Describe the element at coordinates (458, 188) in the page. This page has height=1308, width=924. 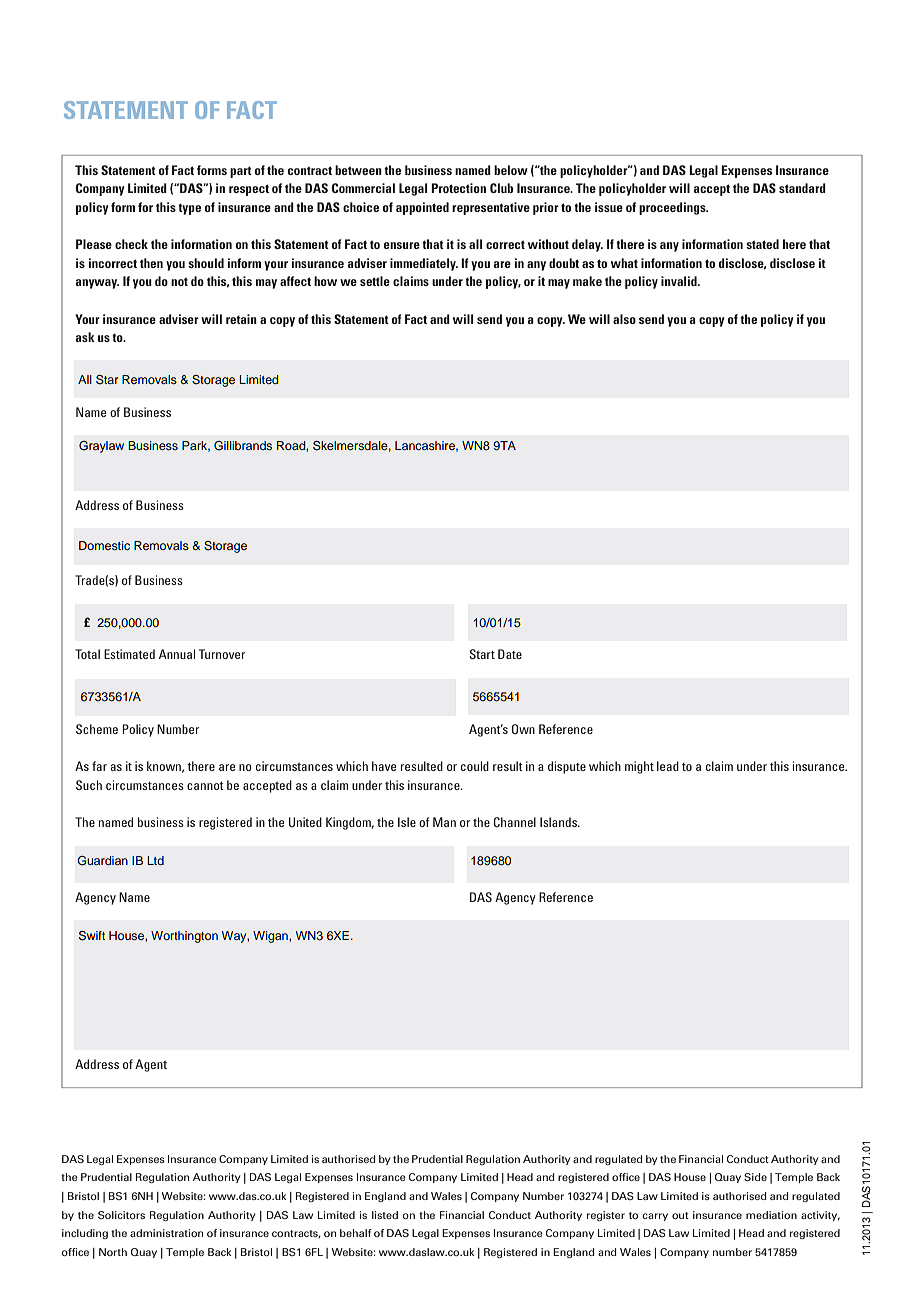
I see `Protection` at that location.
